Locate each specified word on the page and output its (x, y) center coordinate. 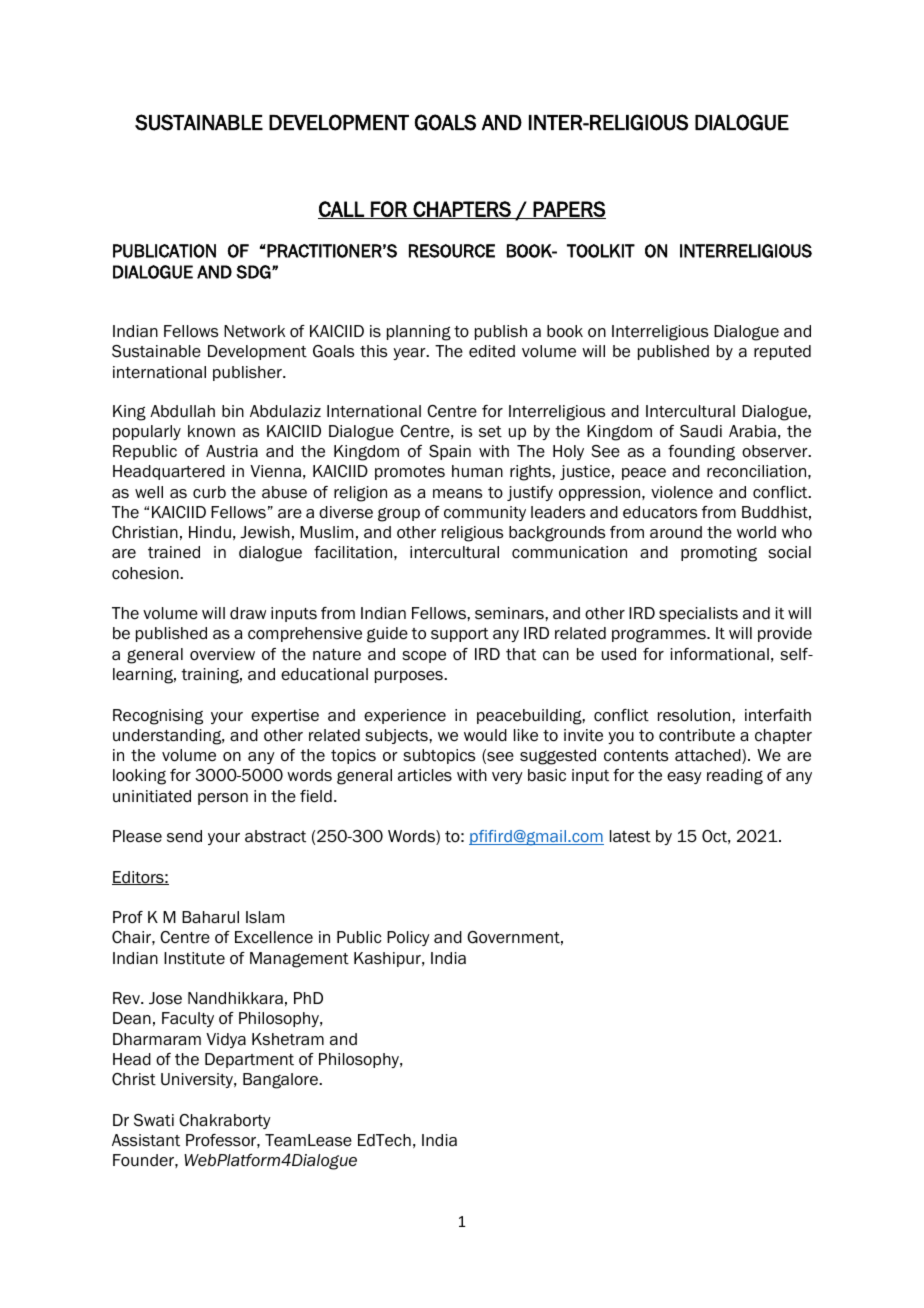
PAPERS (569, 210)
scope (424, 657)
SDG (254, 272)
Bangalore (281, 1081)
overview (222, 654)
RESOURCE (452, 251)
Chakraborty (225, 1121)
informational (720, 654)
